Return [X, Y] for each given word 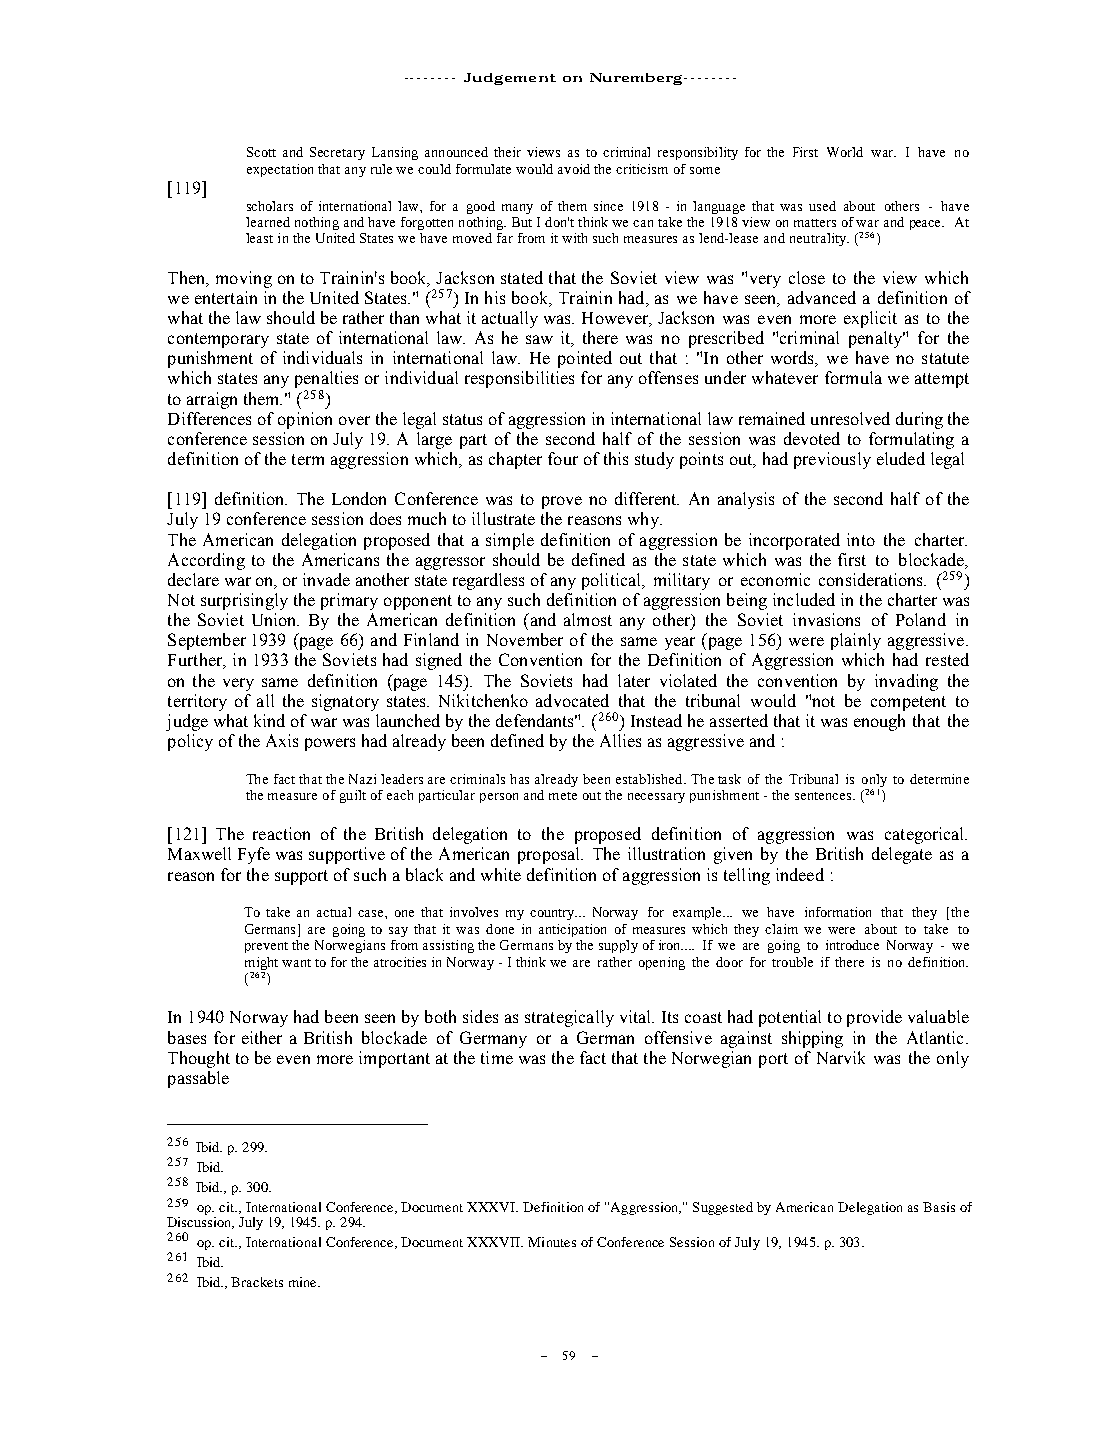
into [861, 539]
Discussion [200, 1221]
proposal [550, 855]
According [206, 561]
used [822, 206]
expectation [280, 170]
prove [562, 502]
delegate [902, 855]
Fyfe [254, 855]
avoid [574, 169]
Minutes [552, 1242]
